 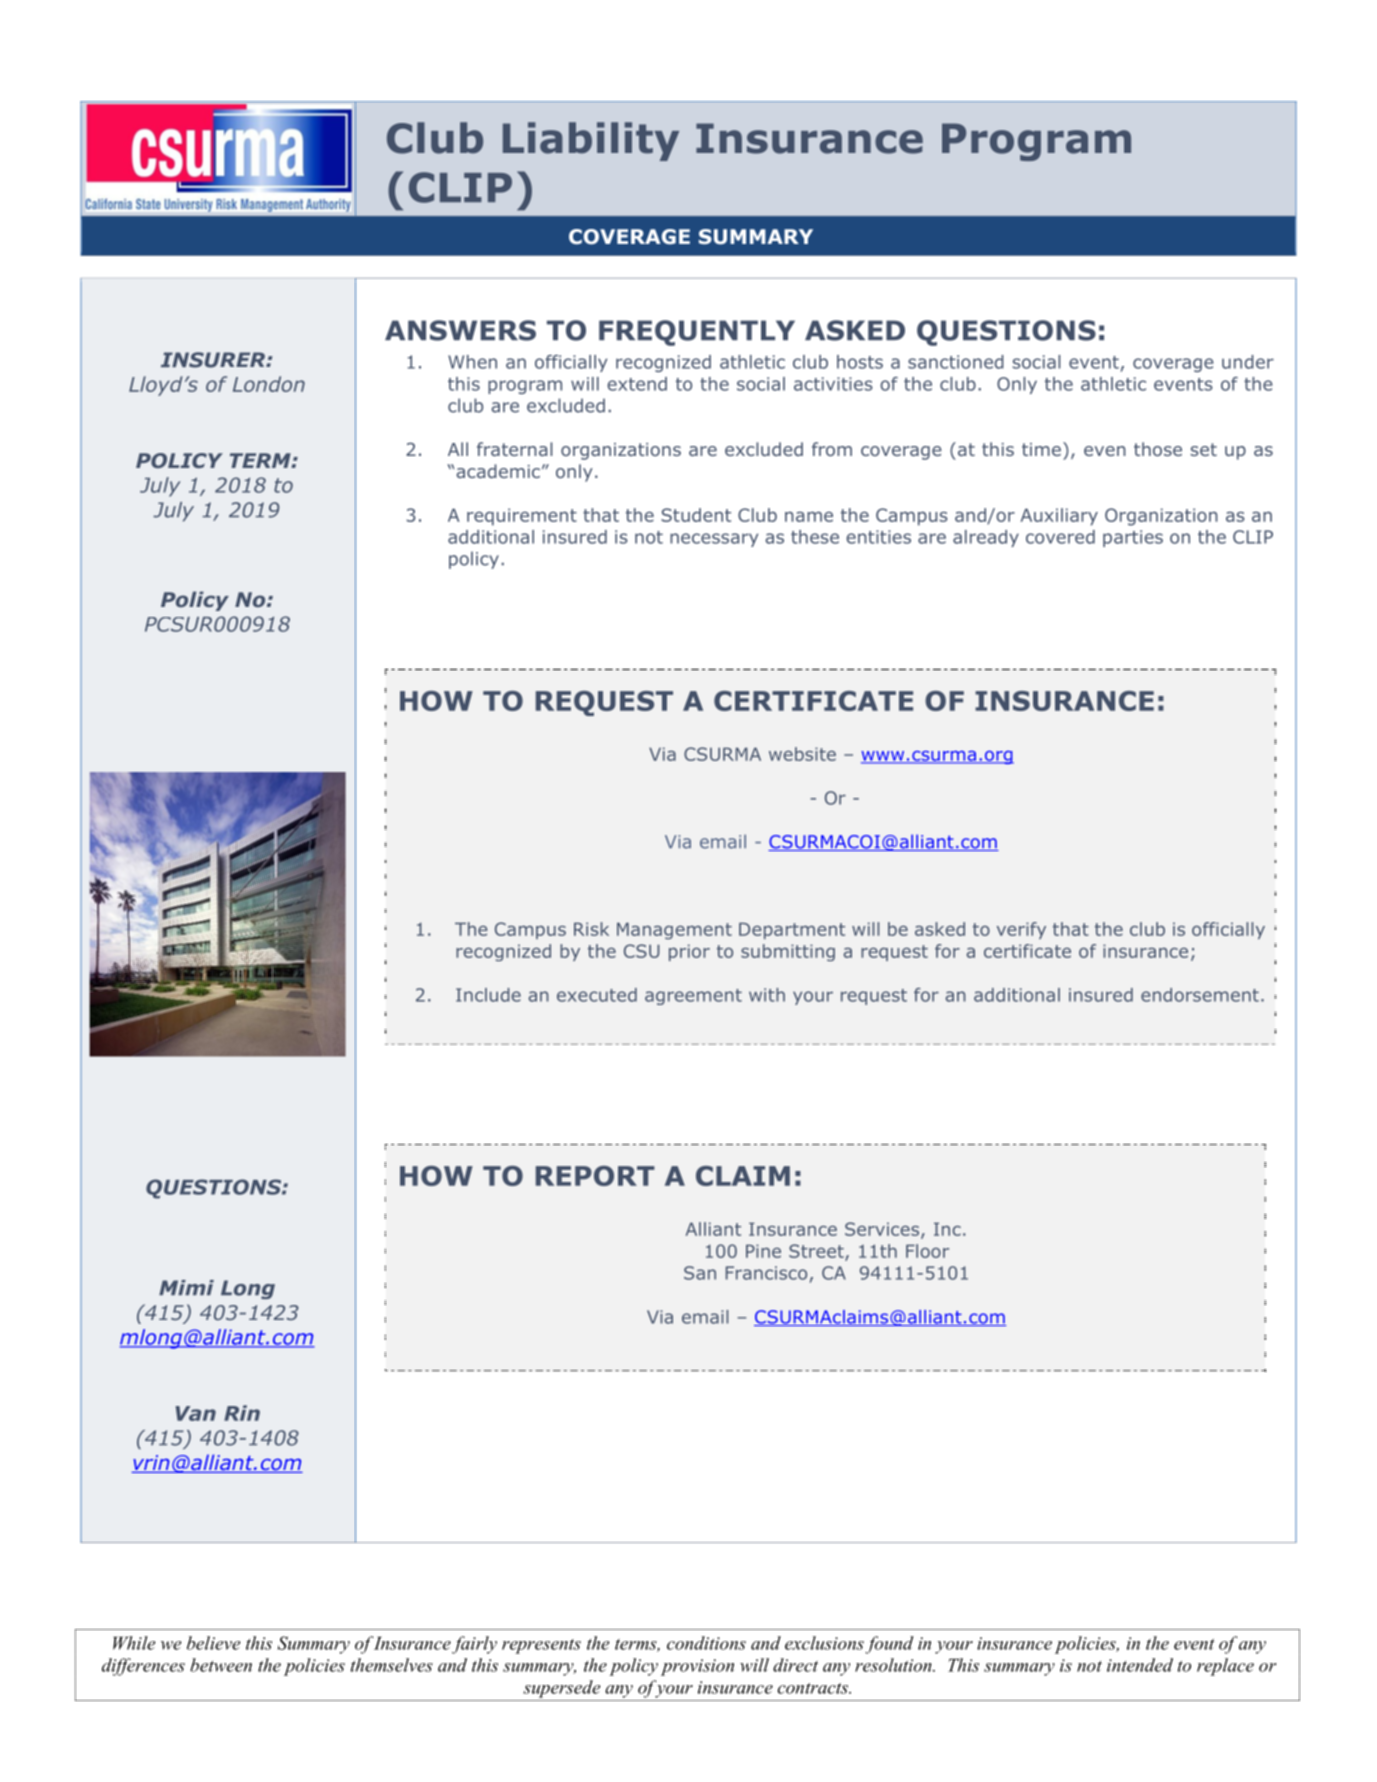 What do you see at coordinates (269, 384) in the screenshot?
I see `London` at bounding box center [269, 384].
